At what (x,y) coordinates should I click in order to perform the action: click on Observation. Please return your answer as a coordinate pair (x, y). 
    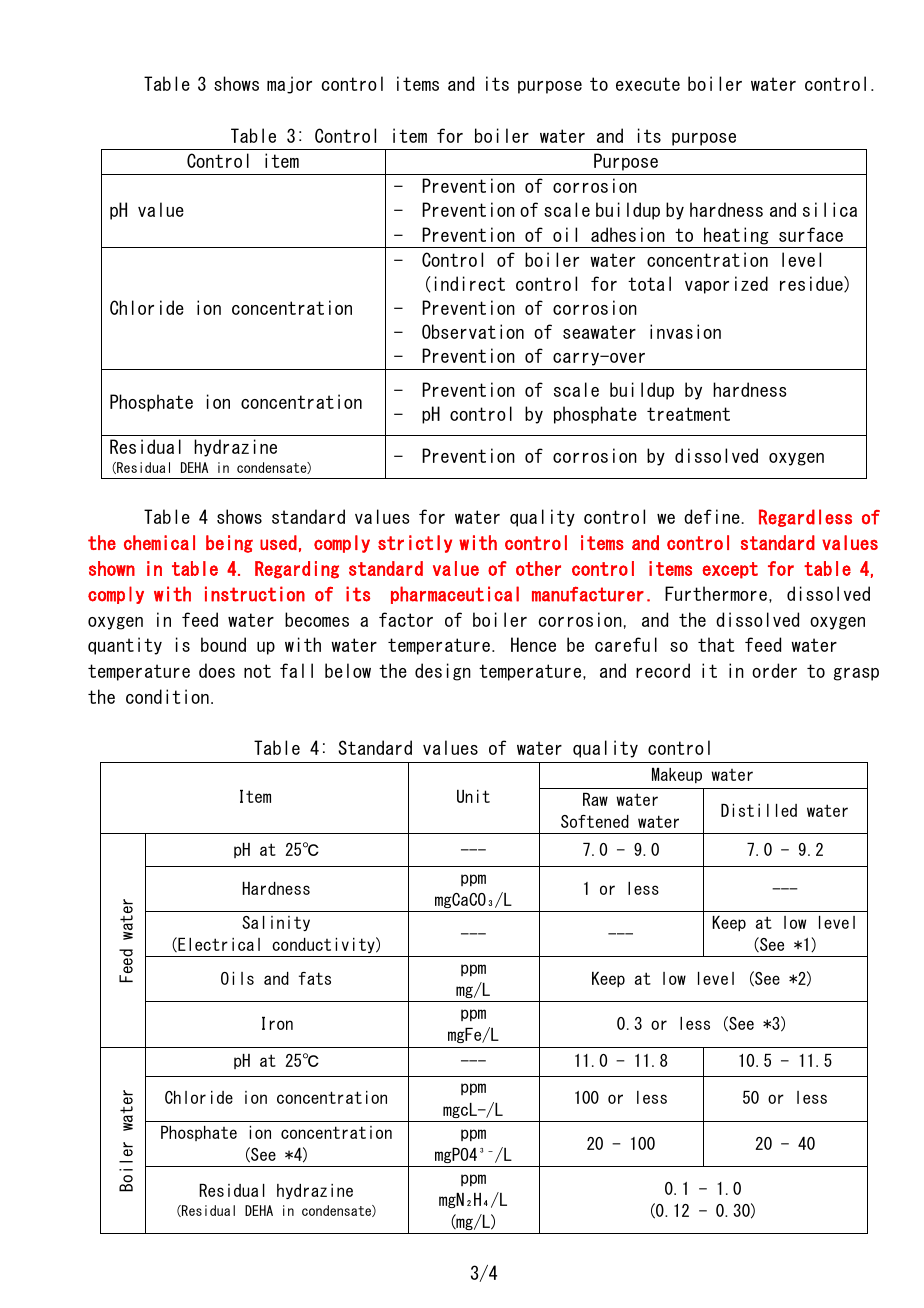
    Looking at the image, I should click on (473, 331).
